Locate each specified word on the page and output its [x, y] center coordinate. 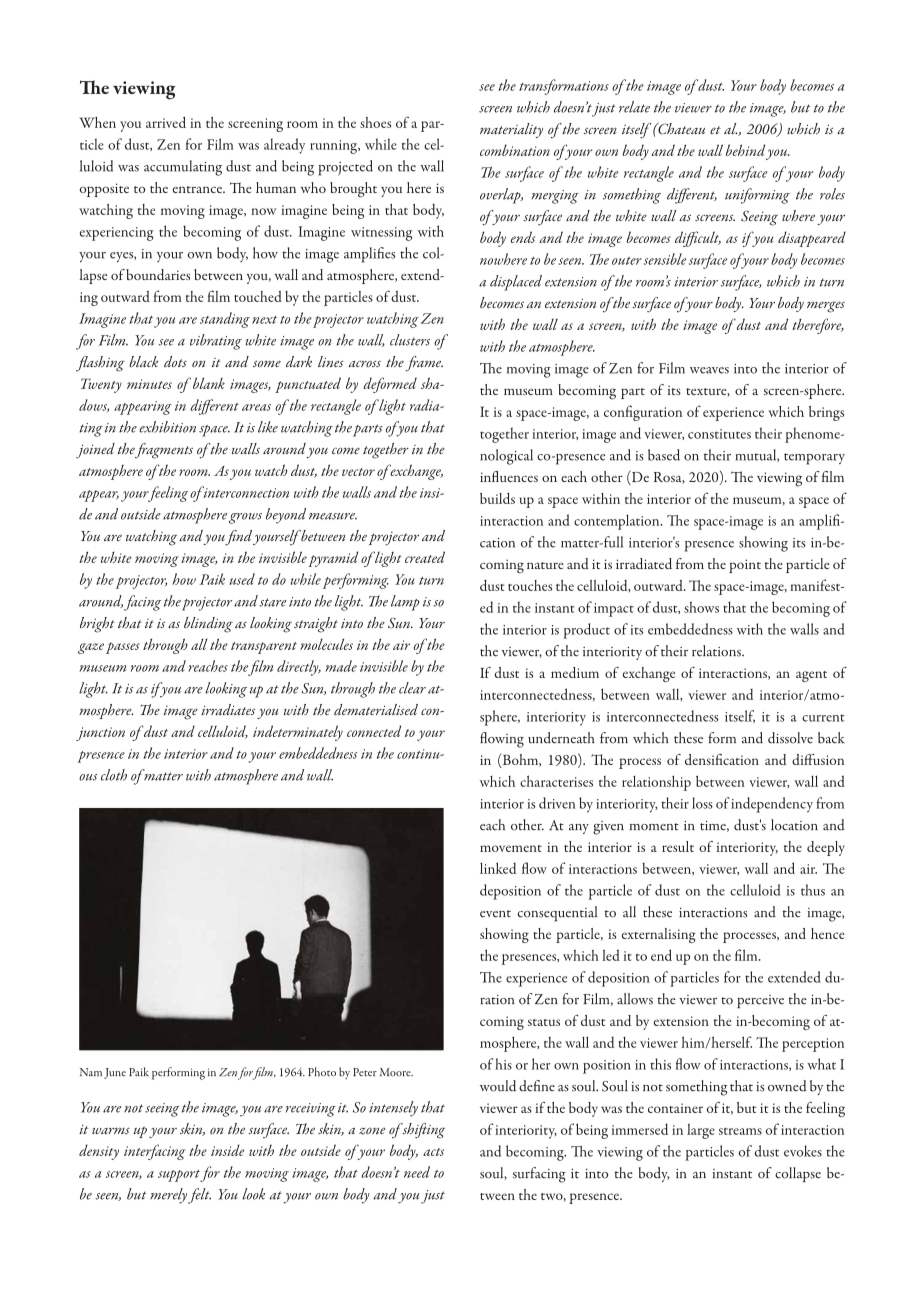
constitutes [719, 434]
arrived [166, 122]
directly [299, 668]
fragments [163, 451]
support [179, 1176]
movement [511, 848]
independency [772, 805]
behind [745, 150]
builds [497, 498]
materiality [511, 130]
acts [433, 1152]
